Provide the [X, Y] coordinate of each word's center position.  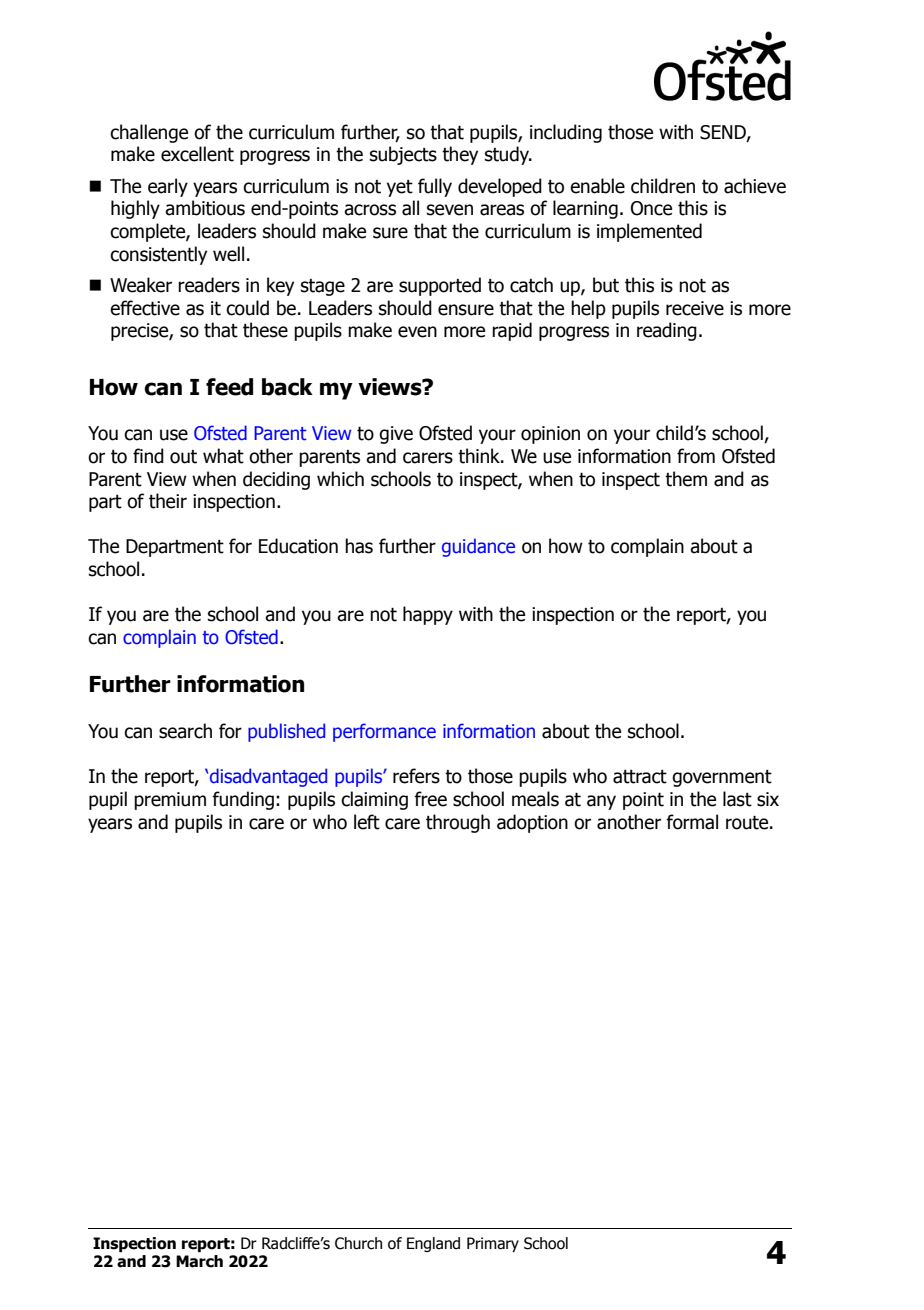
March [199, 1261]
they [460, 155]
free [430, 799]
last [737, 799]
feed [229, 387]
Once [651, 208]
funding [243, 800]
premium [170, 801]
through [458, 823]
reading [667, 331]
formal [692, 822]
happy [428, 615]
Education [298, 546]
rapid [512, 331]
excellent [197, 154]
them [686, 479]
